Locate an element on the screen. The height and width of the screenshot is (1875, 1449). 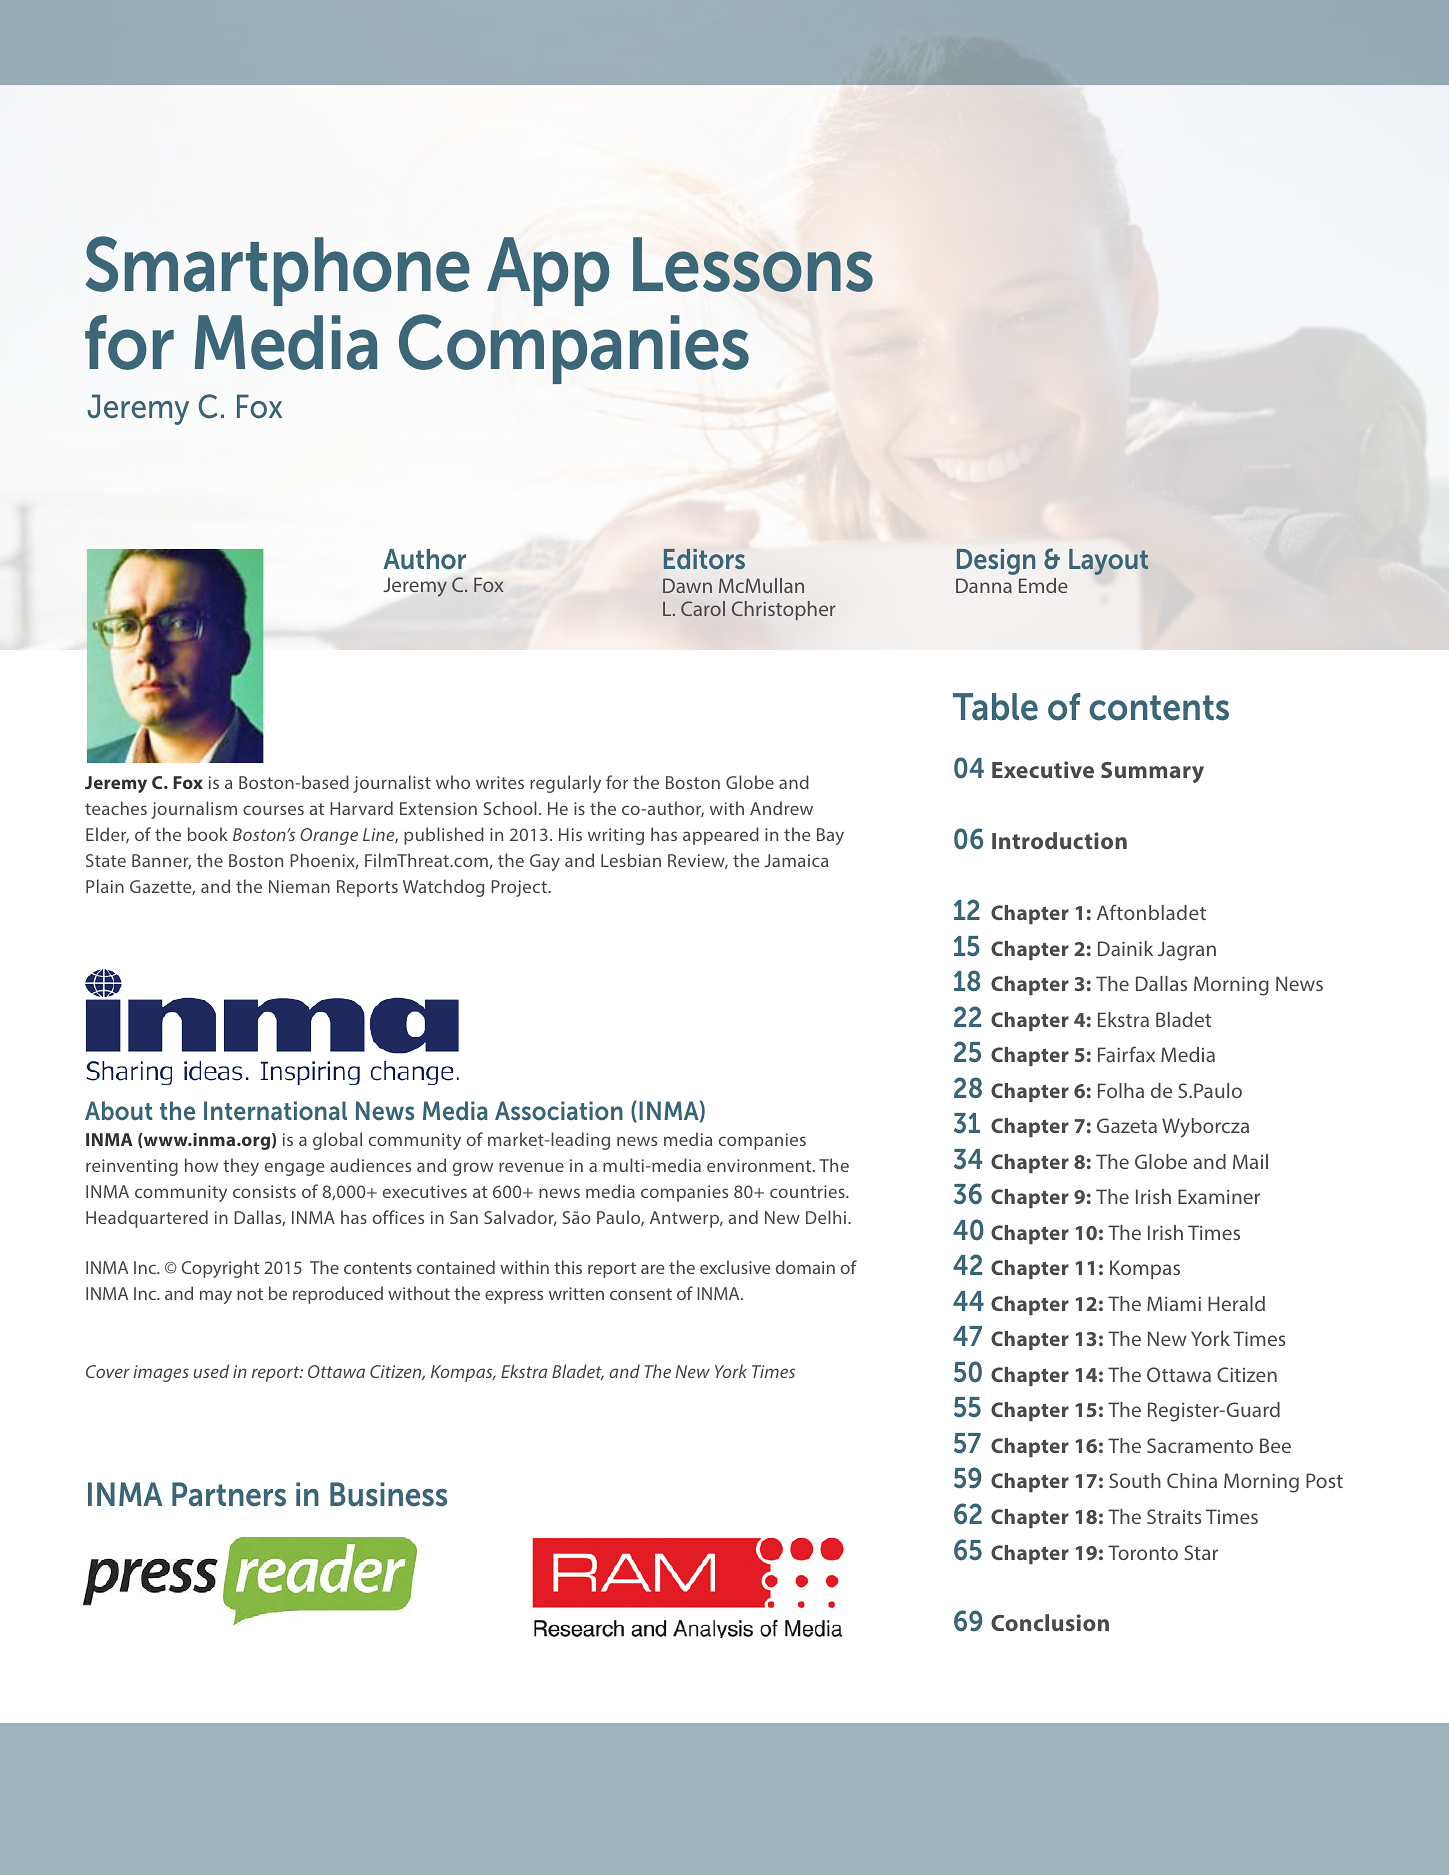
journalist is located at coordinates (392, 784).
